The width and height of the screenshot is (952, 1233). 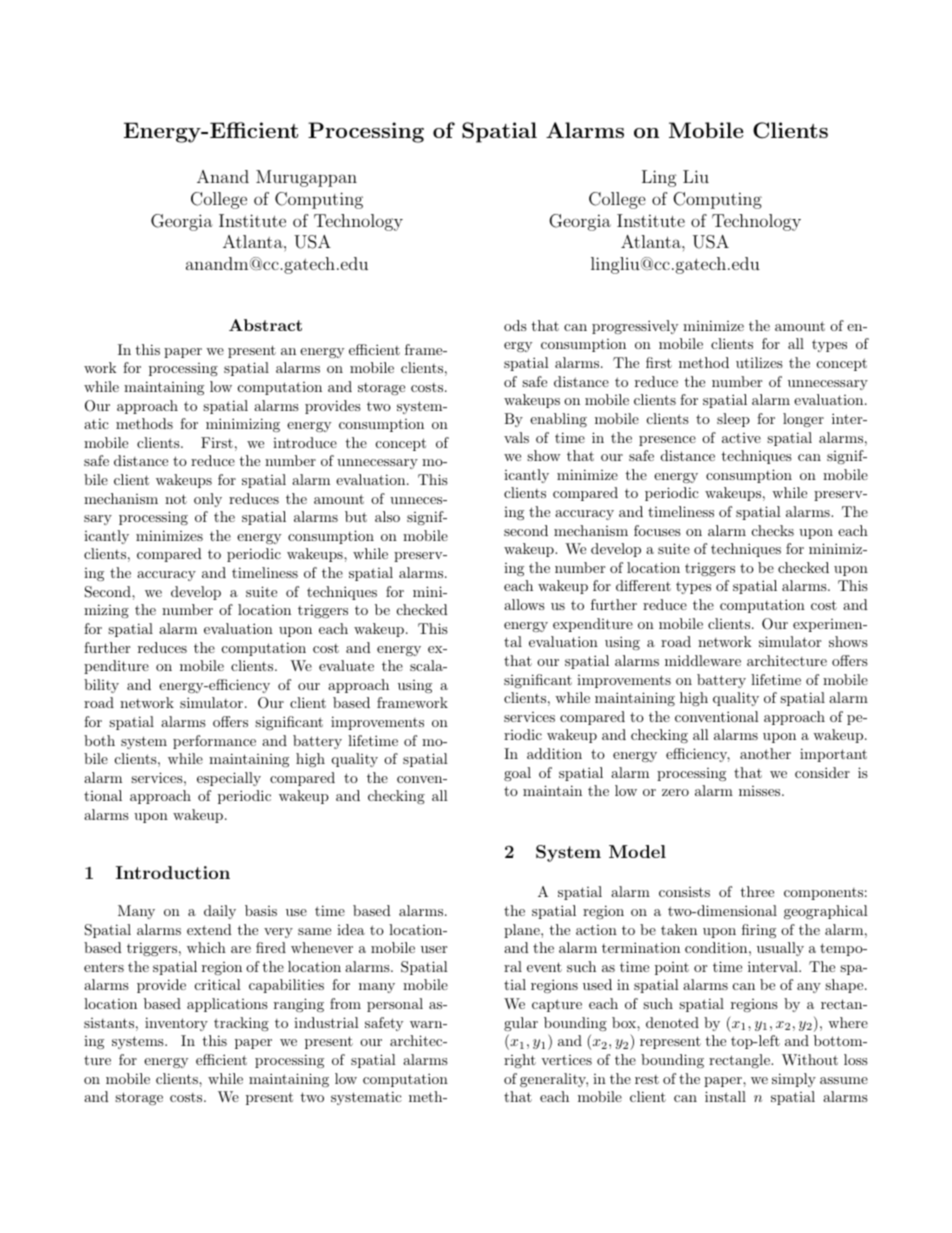 I want to click on personal, so click(x=395, y=1005).
